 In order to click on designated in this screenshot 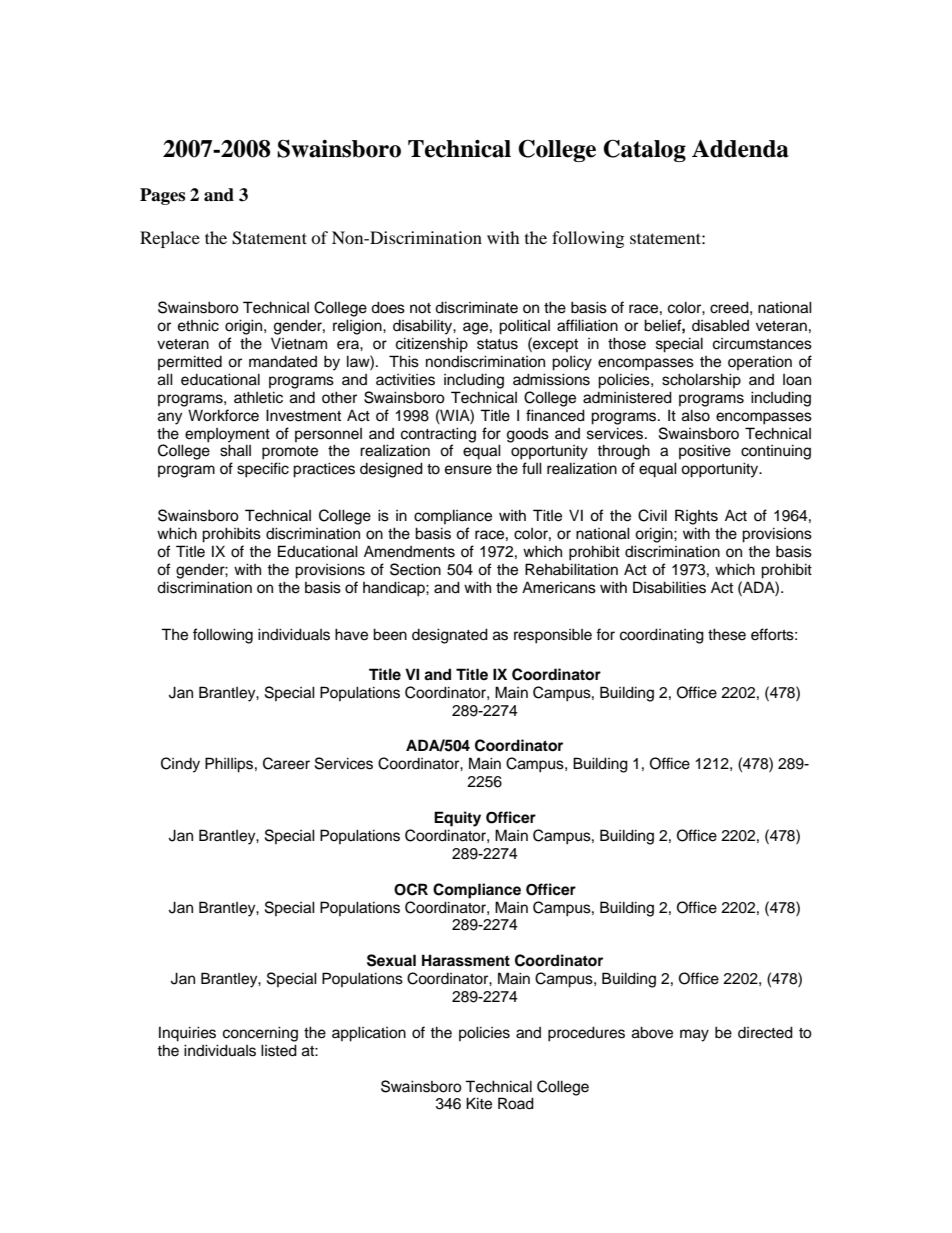, I will do `click(450, 636)`.
